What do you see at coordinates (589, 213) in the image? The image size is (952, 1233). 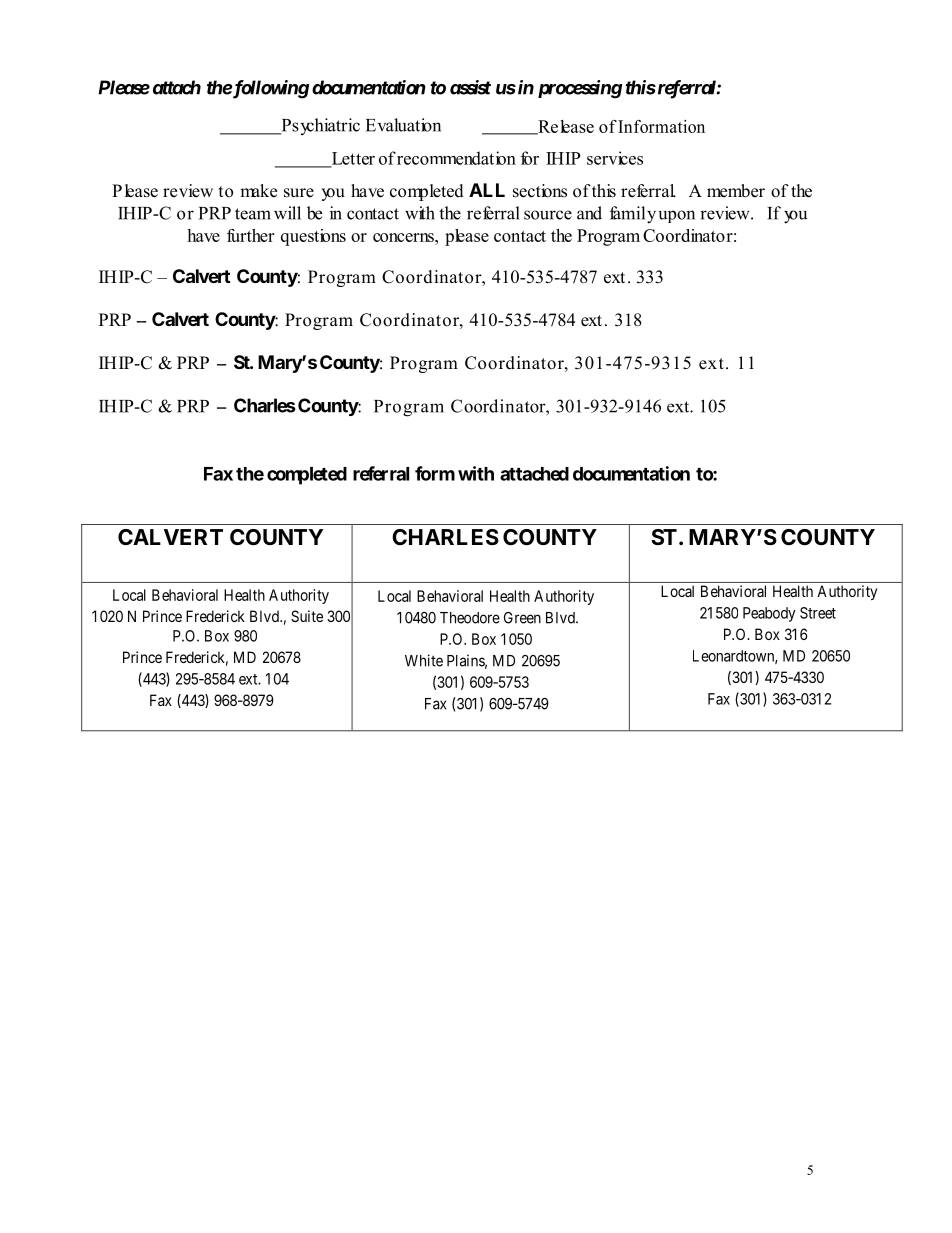 I see `and` at bounding box center [589, 213].
